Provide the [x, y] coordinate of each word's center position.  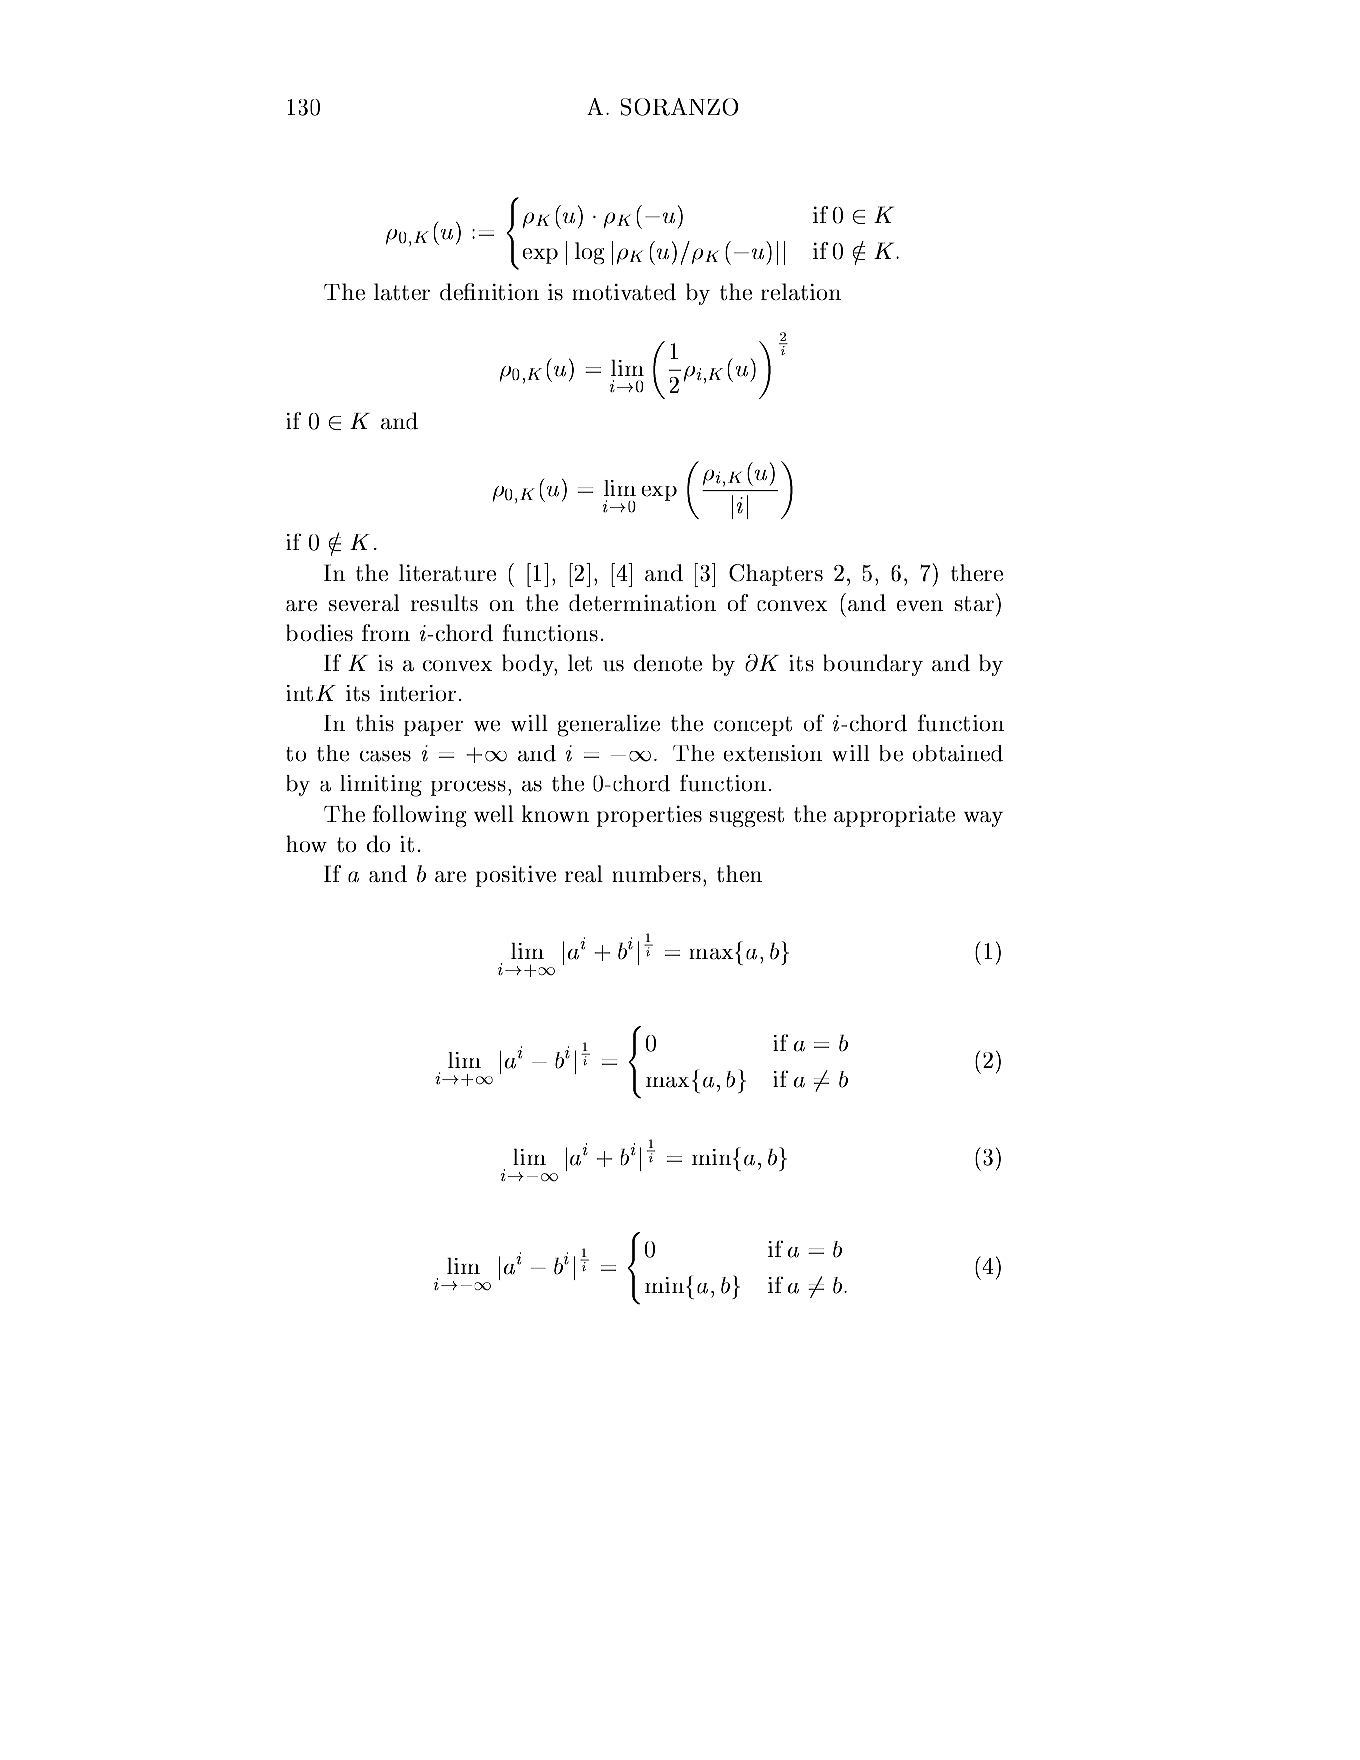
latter [402, 291]
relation [801, 291]
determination [642, 602]
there [977, 572]
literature [447, 572]
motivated [624, 291]
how [306, 843]
